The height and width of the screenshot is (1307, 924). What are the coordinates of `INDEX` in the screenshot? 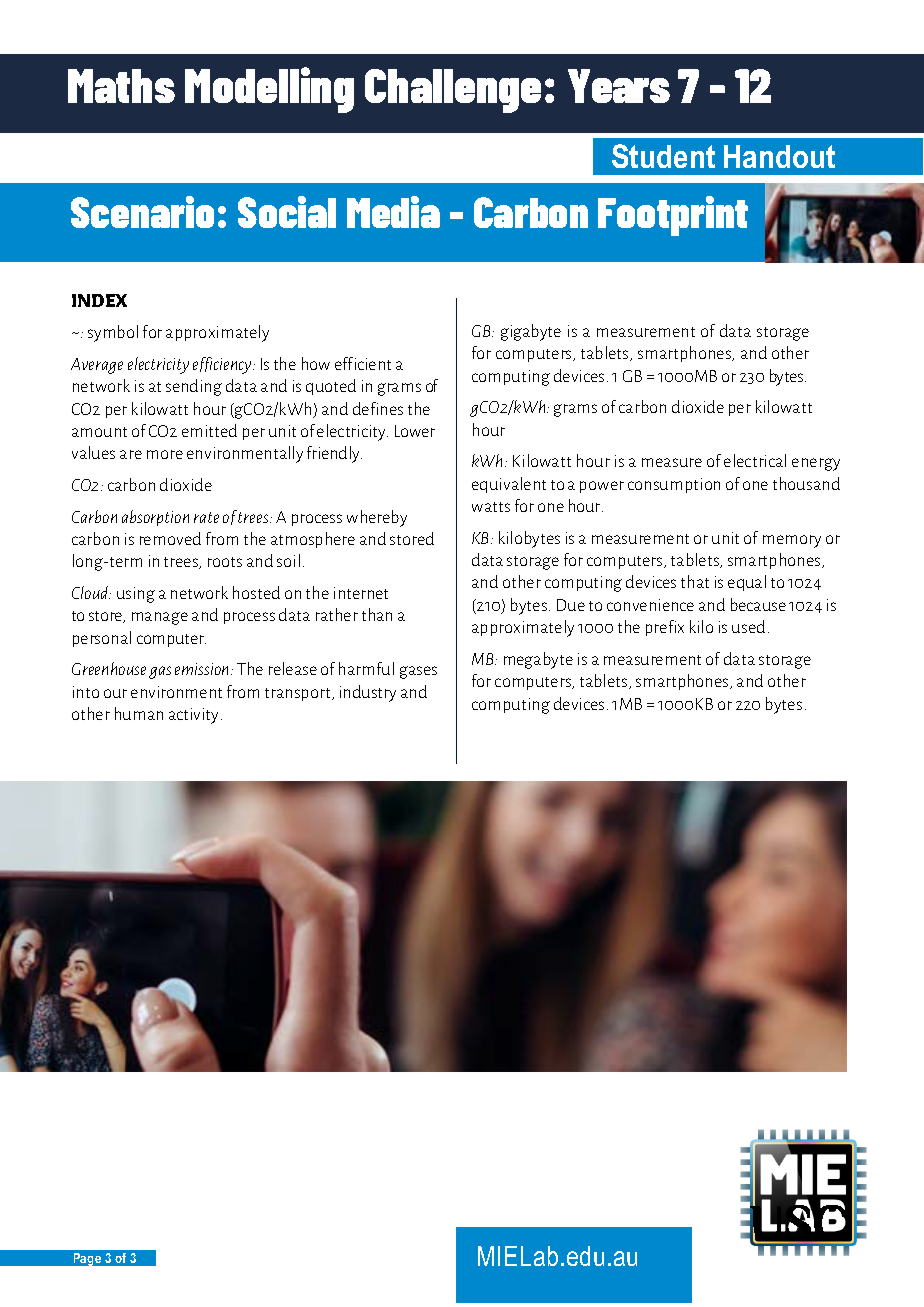 It's located at (99, 300).
